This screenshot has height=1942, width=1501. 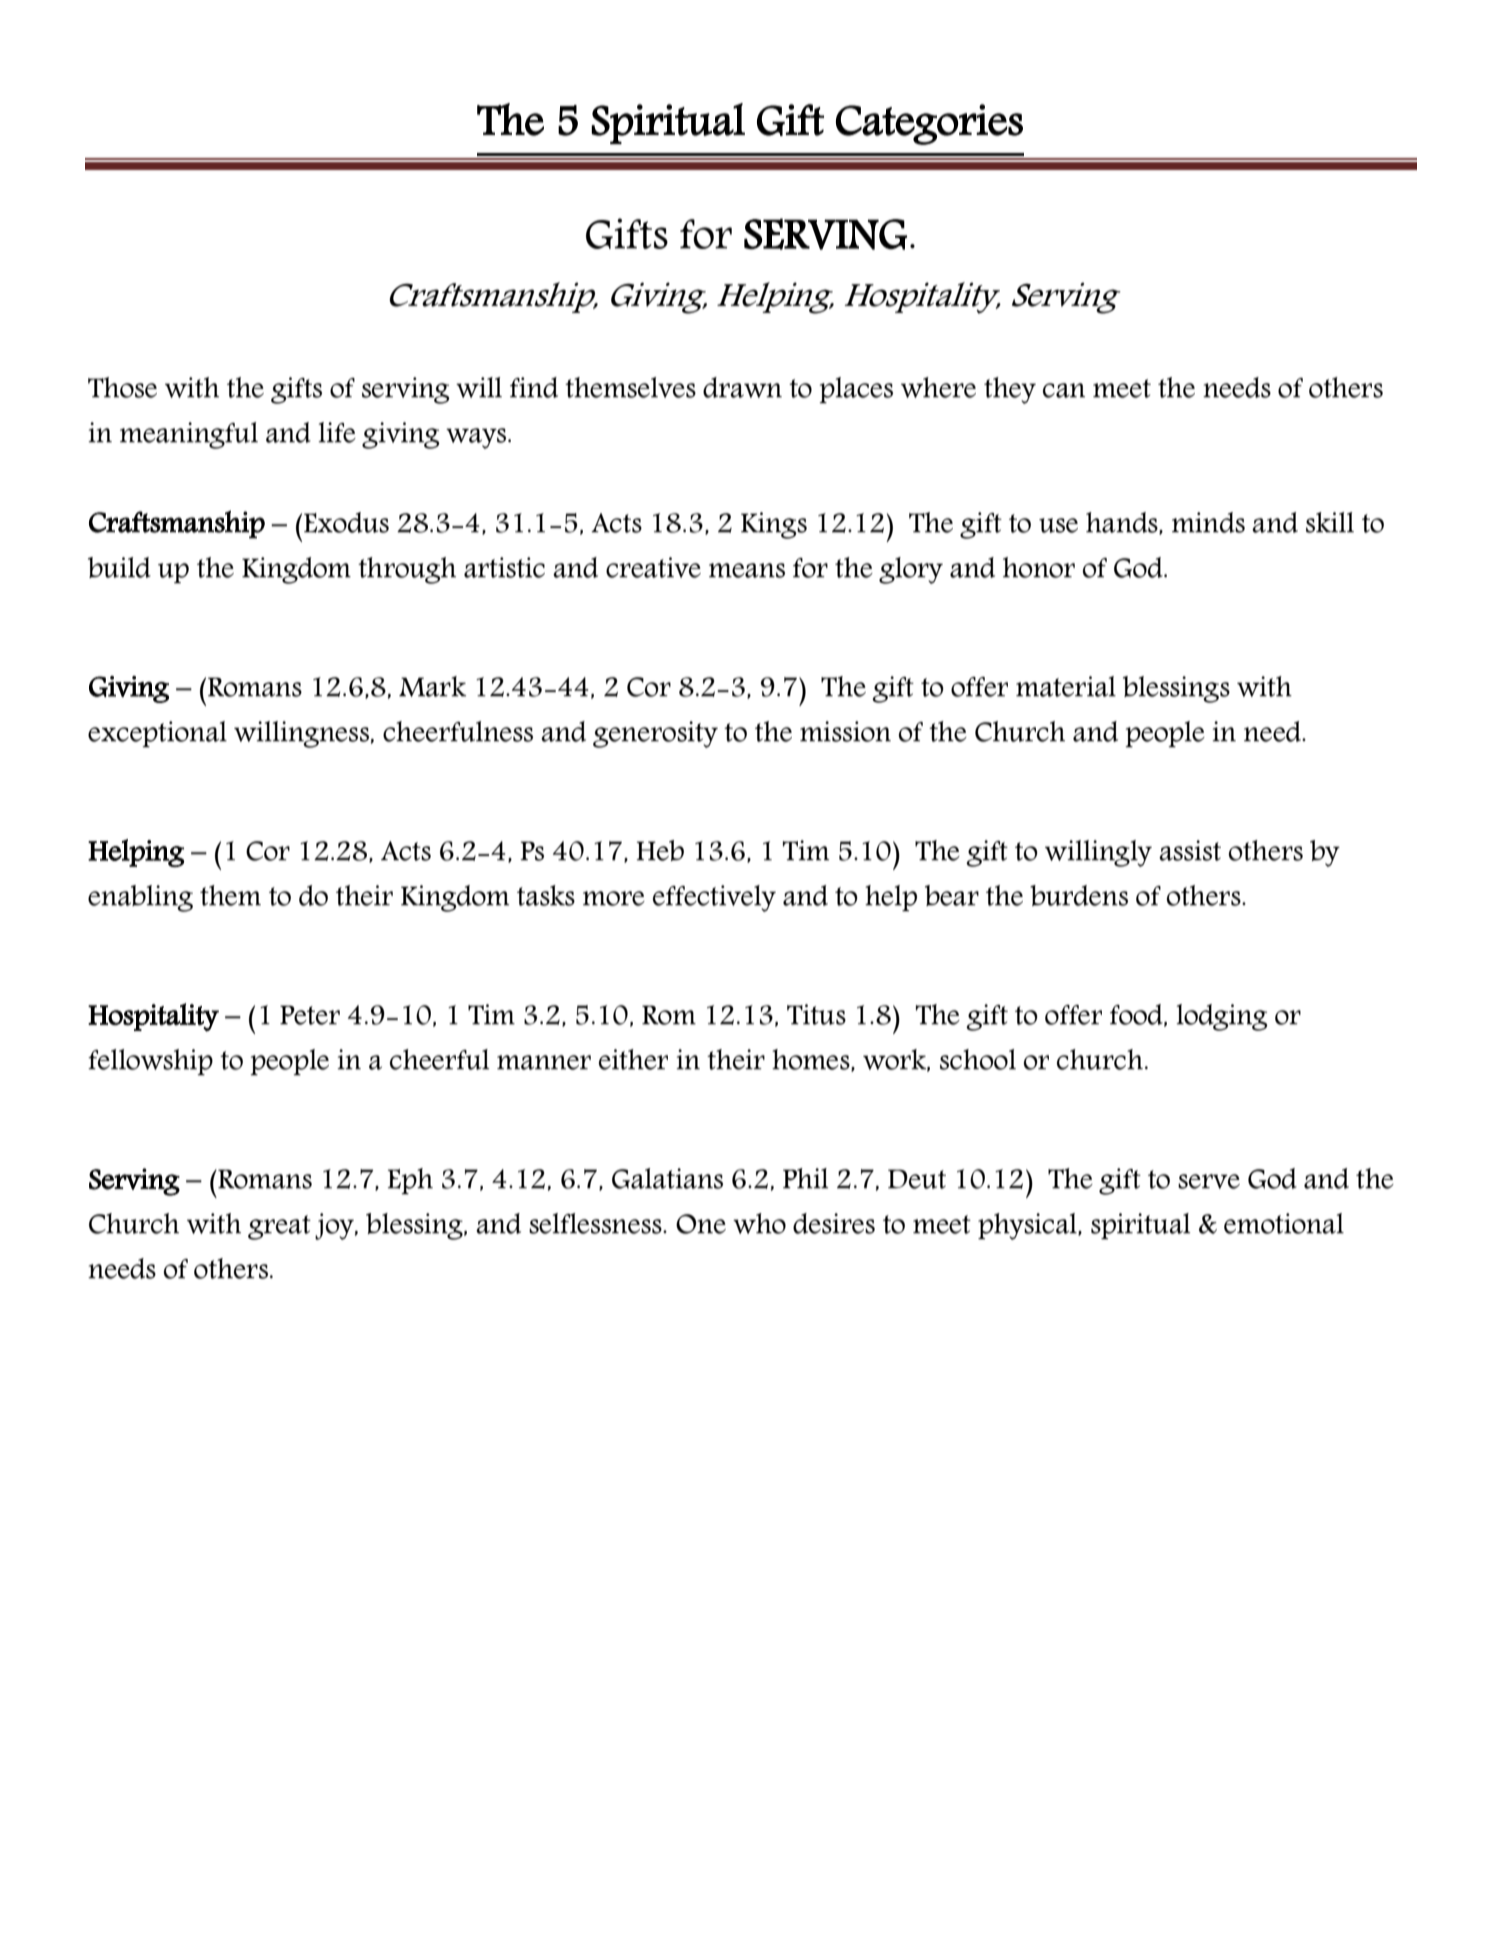 What do you see at coordinates (667, 1178) in the screenshot?
I see `Galatians` at bounding box center [667, 1178].
